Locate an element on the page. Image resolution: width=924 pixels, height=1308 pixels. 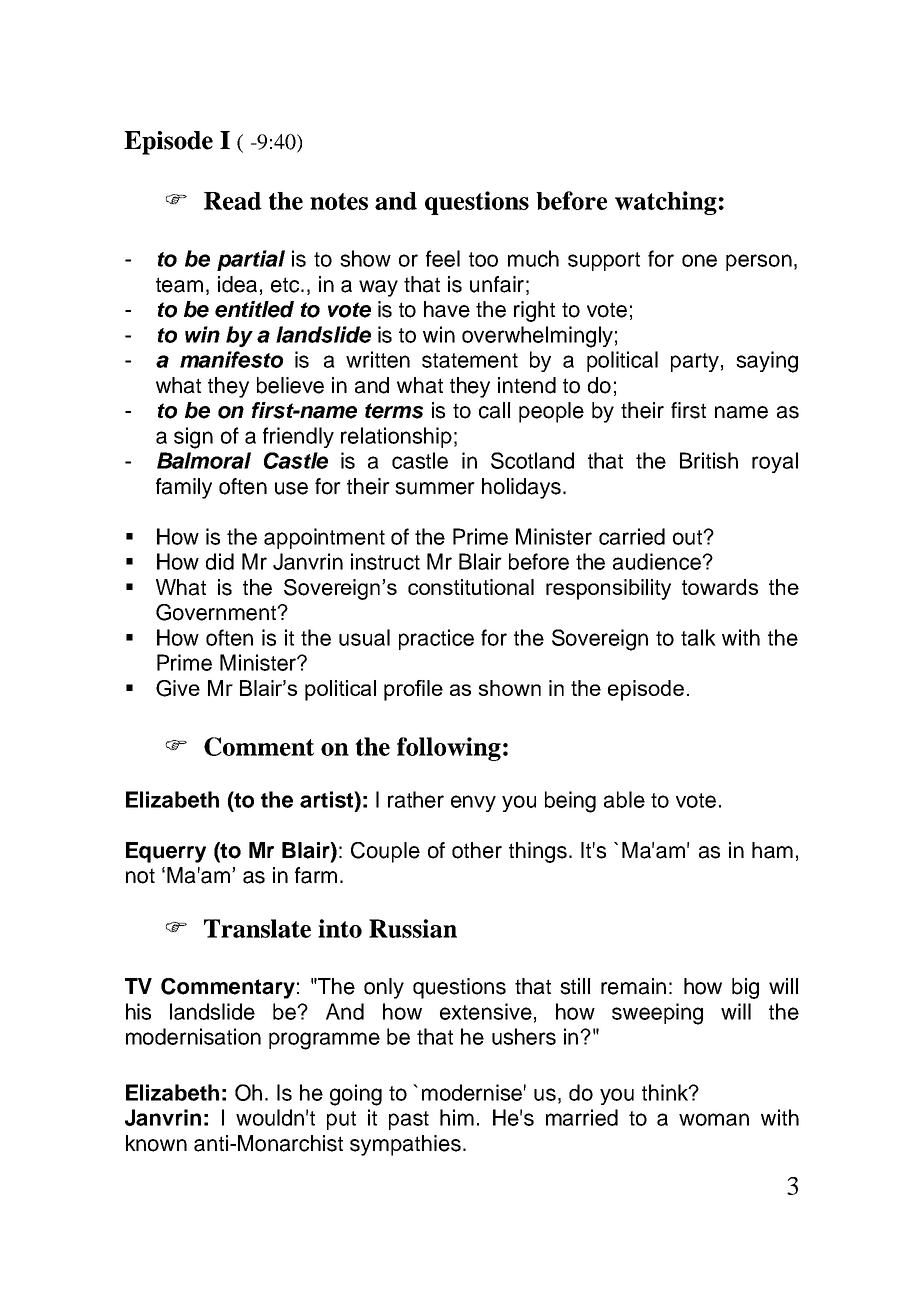
practice is located at coordinates (436, 639).
